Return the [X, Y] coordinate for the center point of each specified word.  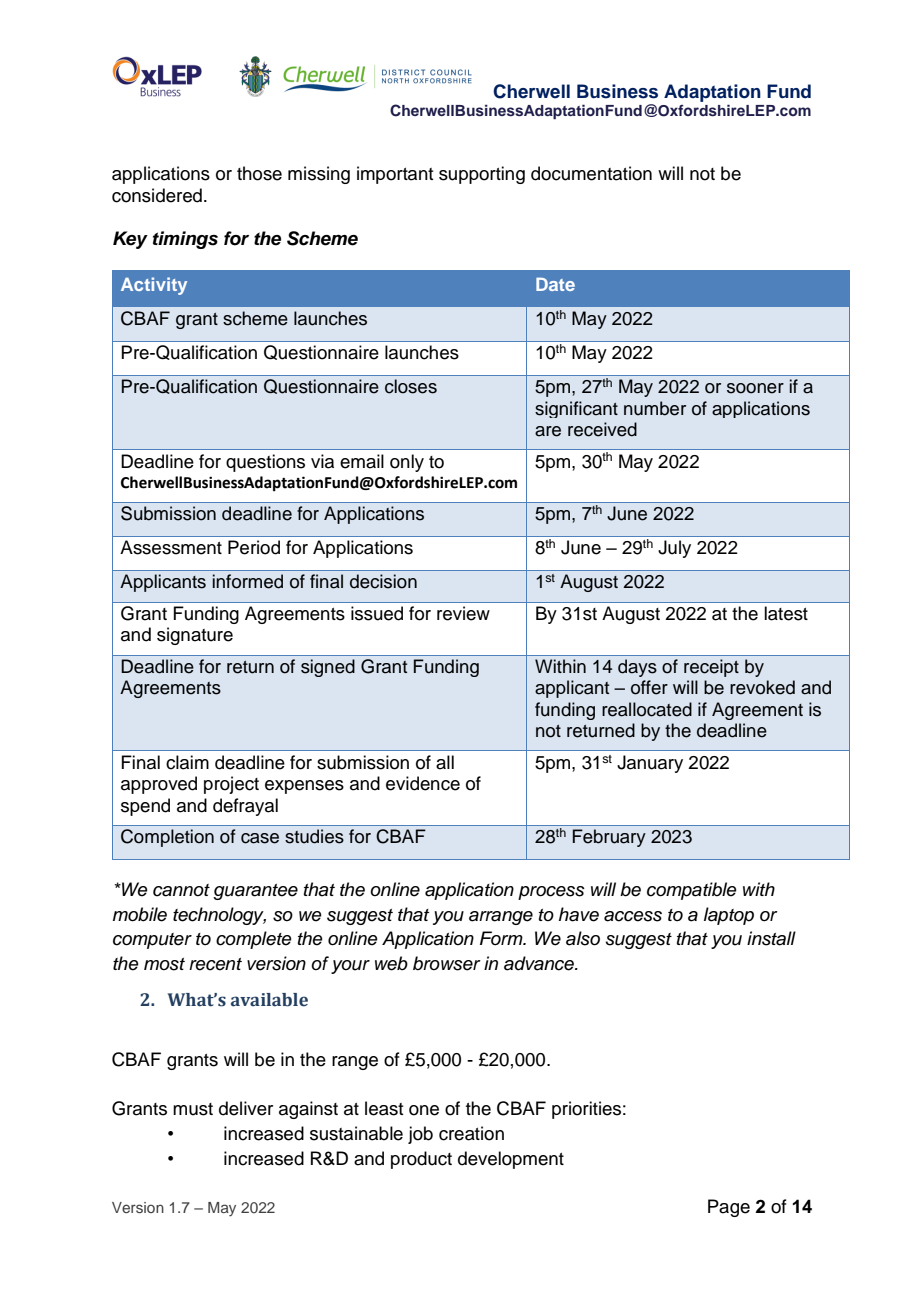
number [655, 408]
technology [219, 916]
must [193, 1109]
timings [185, 240]
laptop [729, 916]
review [463, 613]
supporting [482, 175]
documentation [591, 173]
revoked [762, 687]
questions [265, 463]
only [407, 463]
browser [447, 963]
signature [195, 636]
